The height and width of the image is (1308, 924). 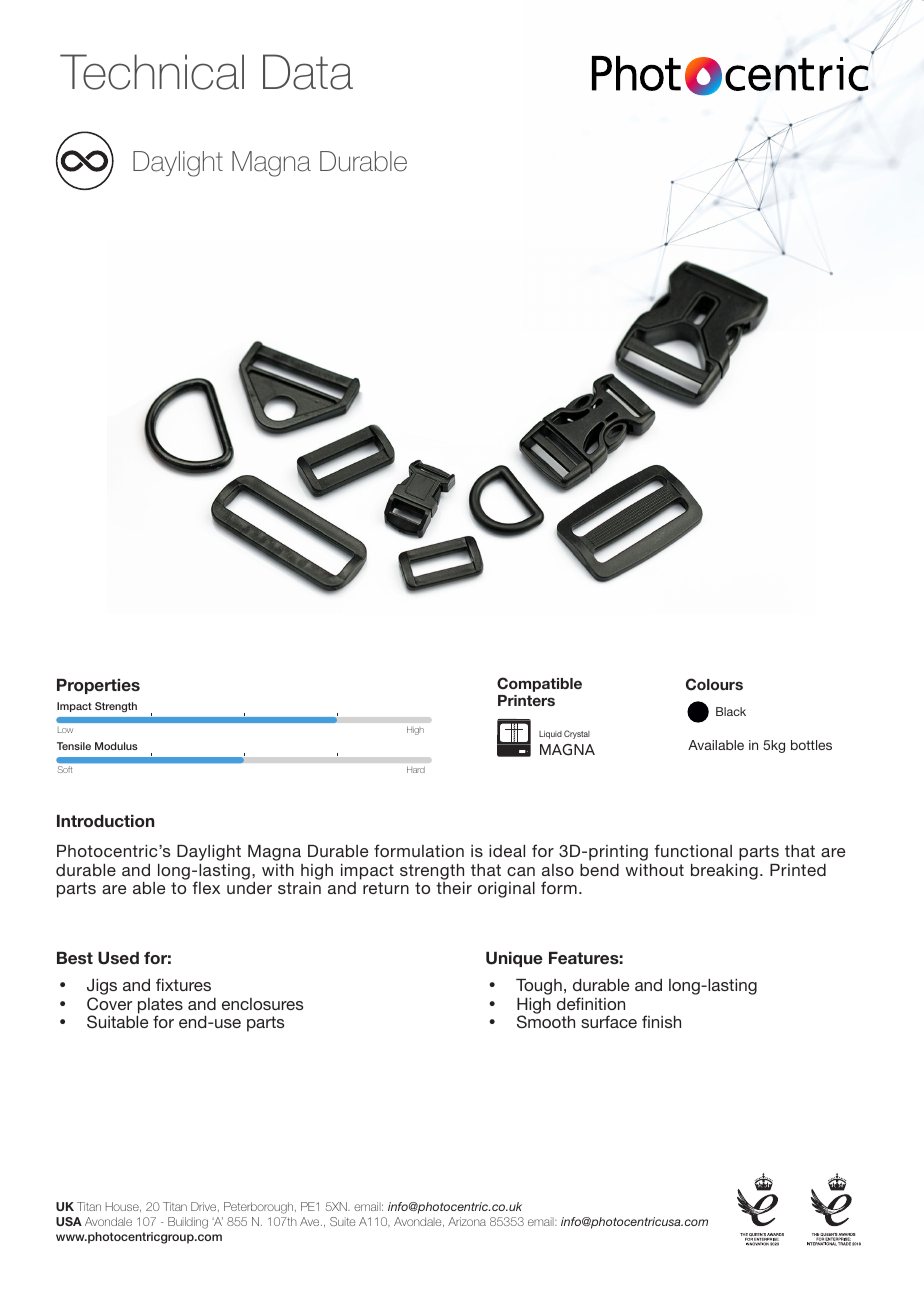 What do you see at coordinates (308, 72) in the image?
I see `Data` at bounding box center [308, 72].
